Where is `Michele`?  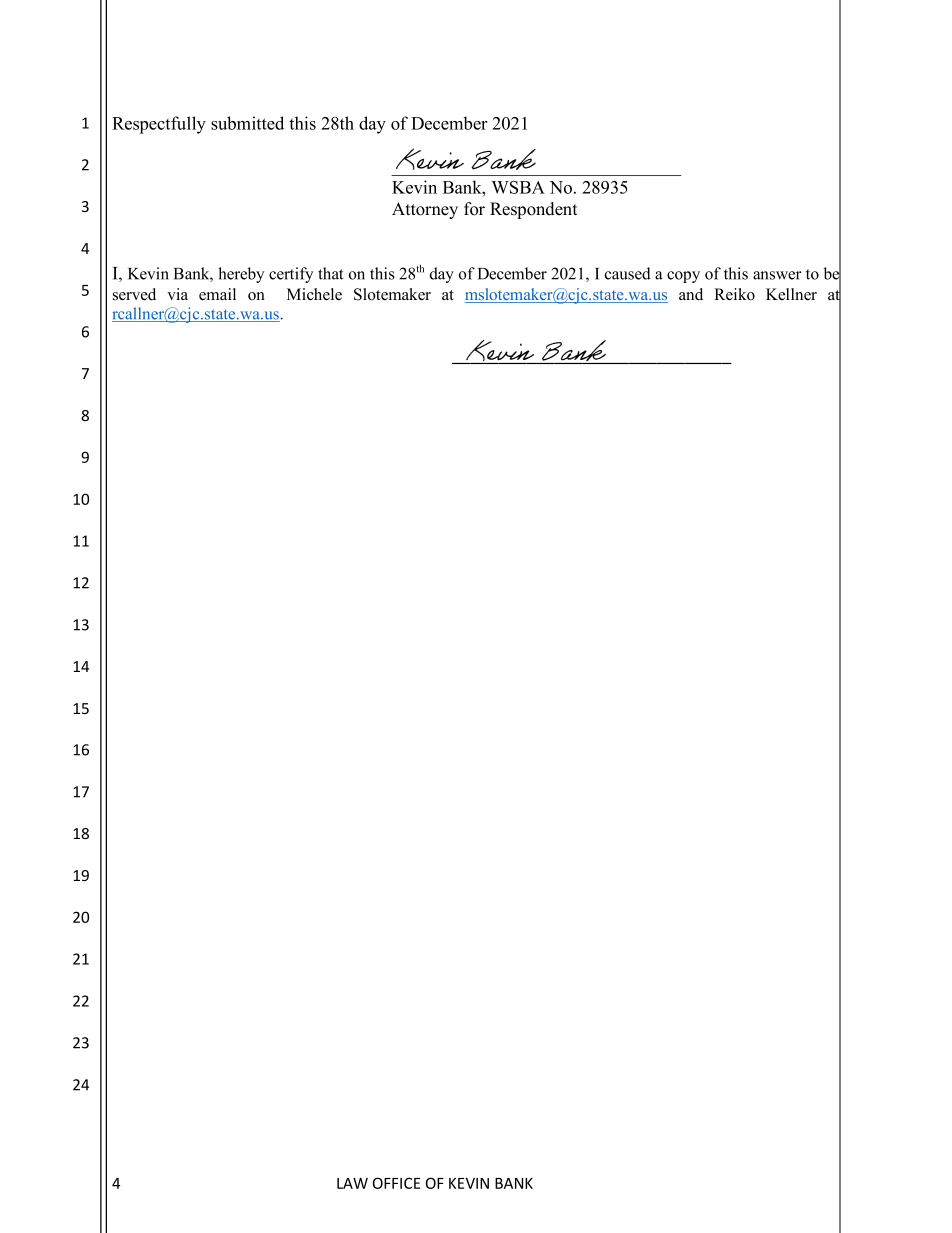
Michele is located at coordinates (314, 294).
